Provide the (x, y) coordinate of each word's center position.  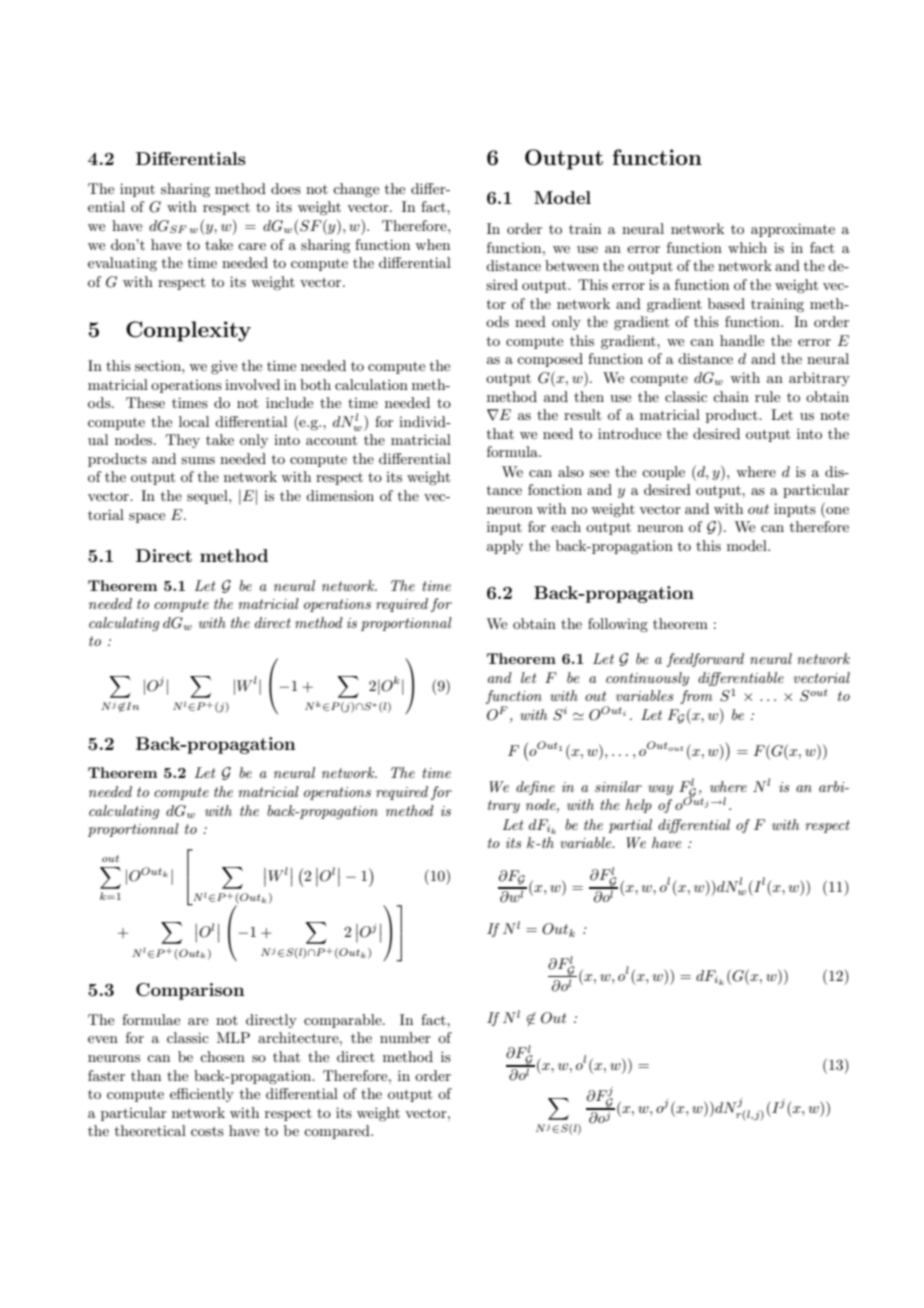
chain (731, 396)
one (836, 512)
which (747, 247)
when (432, 244)
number (405, 1037)
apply (505, 547)
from (696, 697)
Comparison (190, 991)
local (194, 421)
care (252, 246)
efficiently (202, 1095)
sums (198, 460)
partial (630, 826)
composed (550, 360)
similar (618, 786)
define (535, 788)
